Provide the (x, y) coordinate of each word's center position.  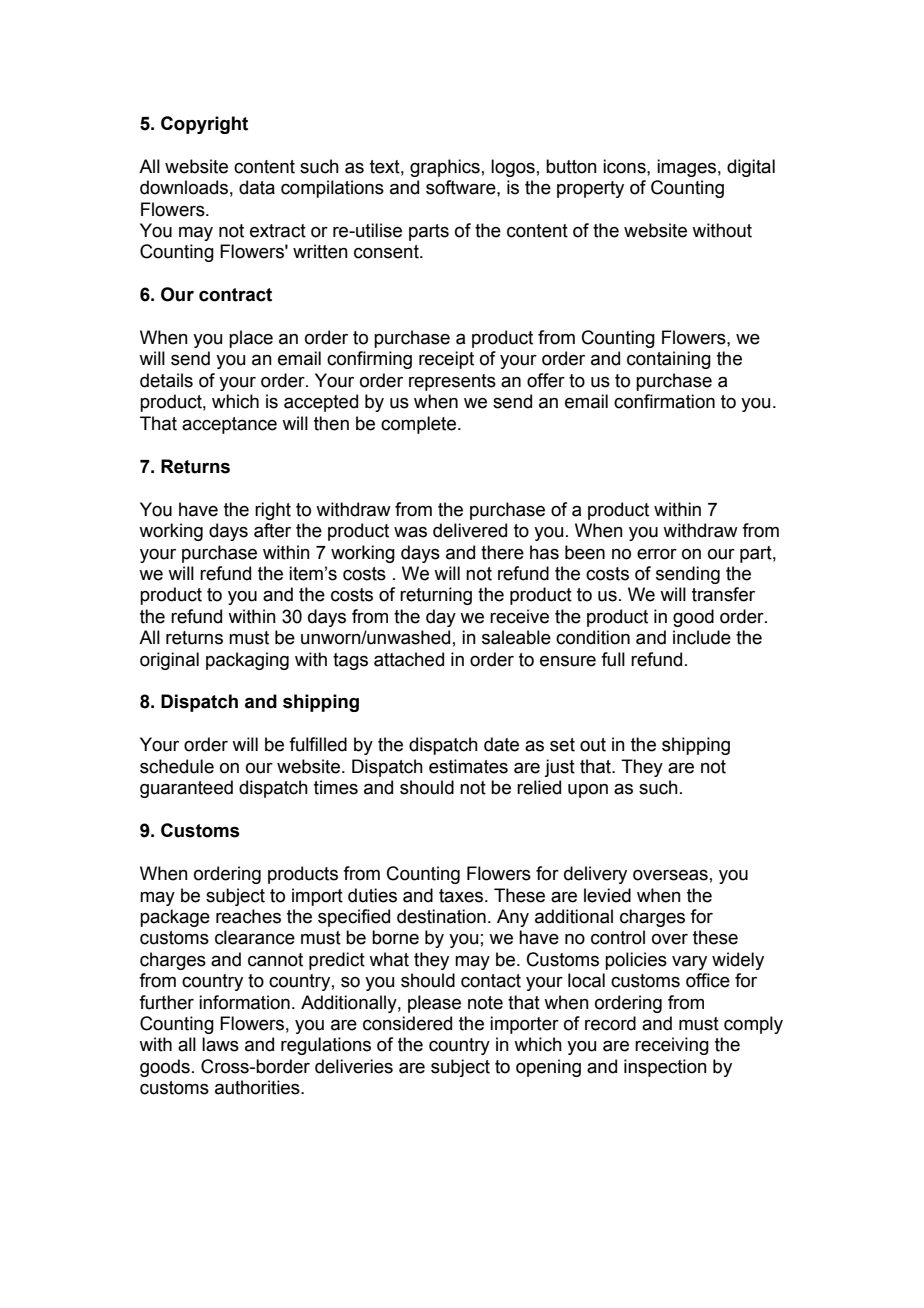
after (272, 530)
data (257, 187)
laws (220, 1044)
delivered (470, 530)
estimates (468, 766)
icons (625, 166)
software (462, 187)
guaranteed (186, 789)
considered (407, 1023)
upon (588, 791)
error (657, 554)
